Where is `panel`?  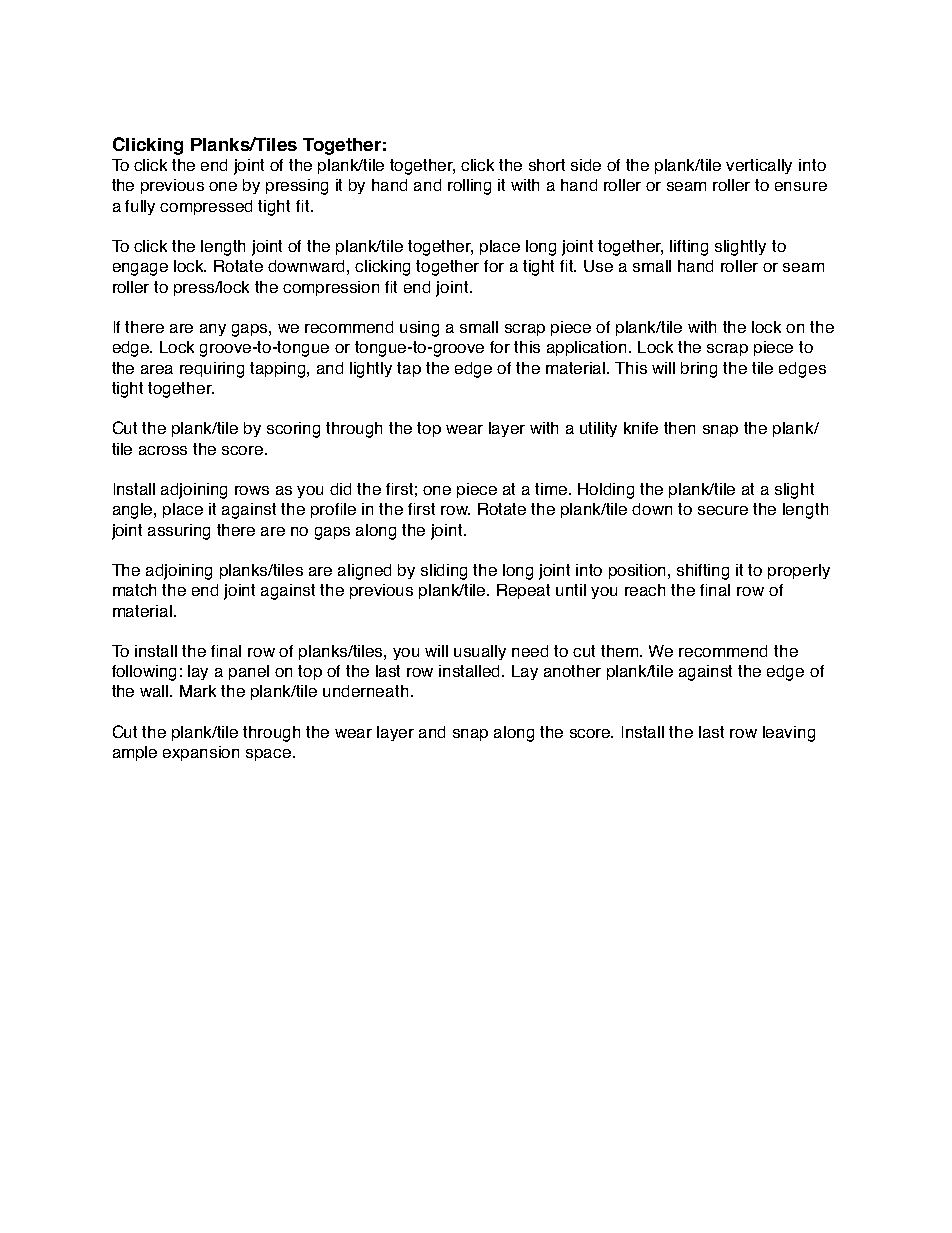
panel is located at coordinates (249, 672).
